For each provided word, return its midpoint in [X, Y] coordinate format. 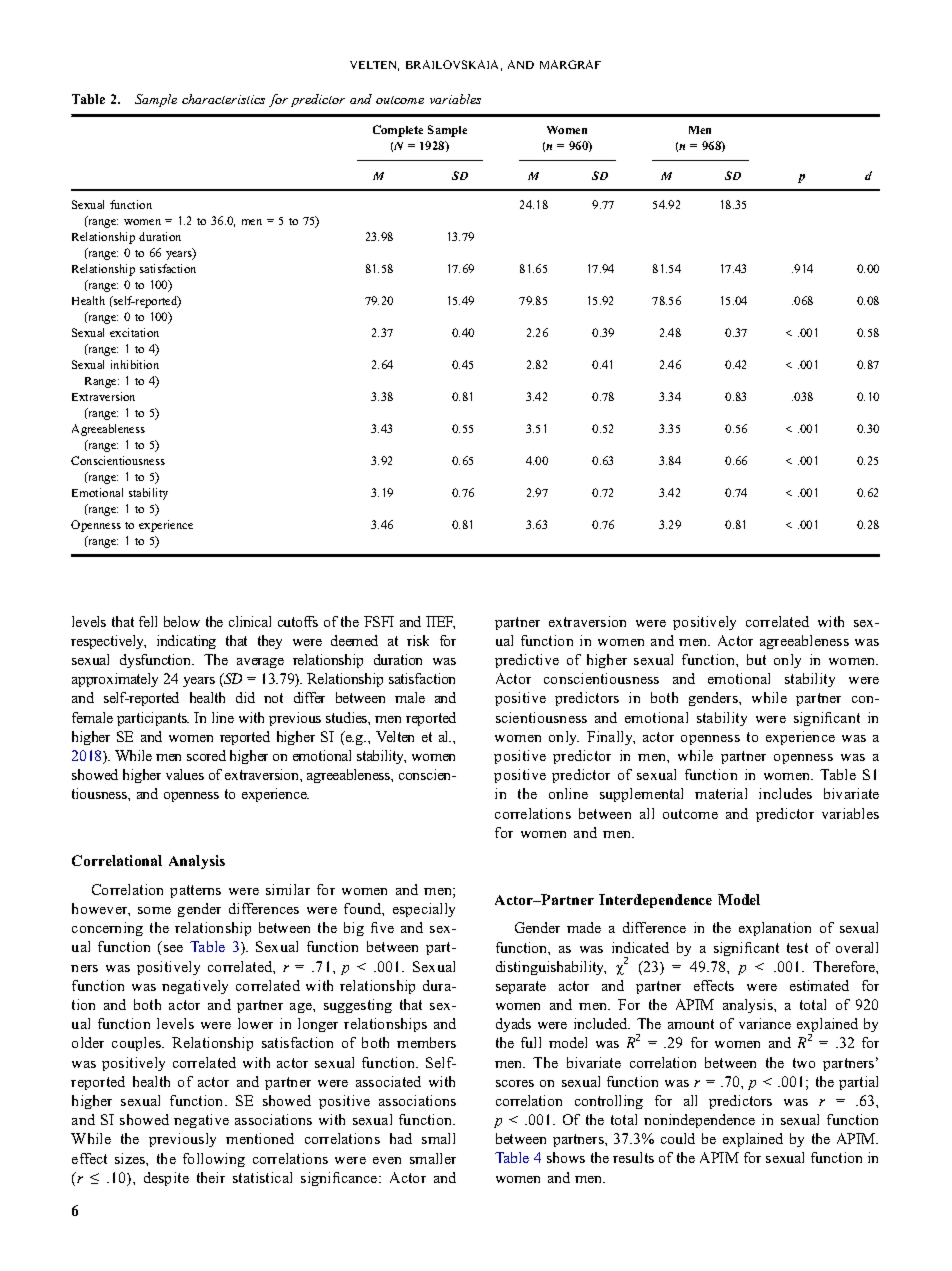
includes [785, 793]
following [214, 1160]
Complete [398, 131]
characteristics [223, 99]
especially [424, 910]
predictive [527, 661]
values [185, 774]
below [182, 621]
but [756, 659]
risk [418, 640]
